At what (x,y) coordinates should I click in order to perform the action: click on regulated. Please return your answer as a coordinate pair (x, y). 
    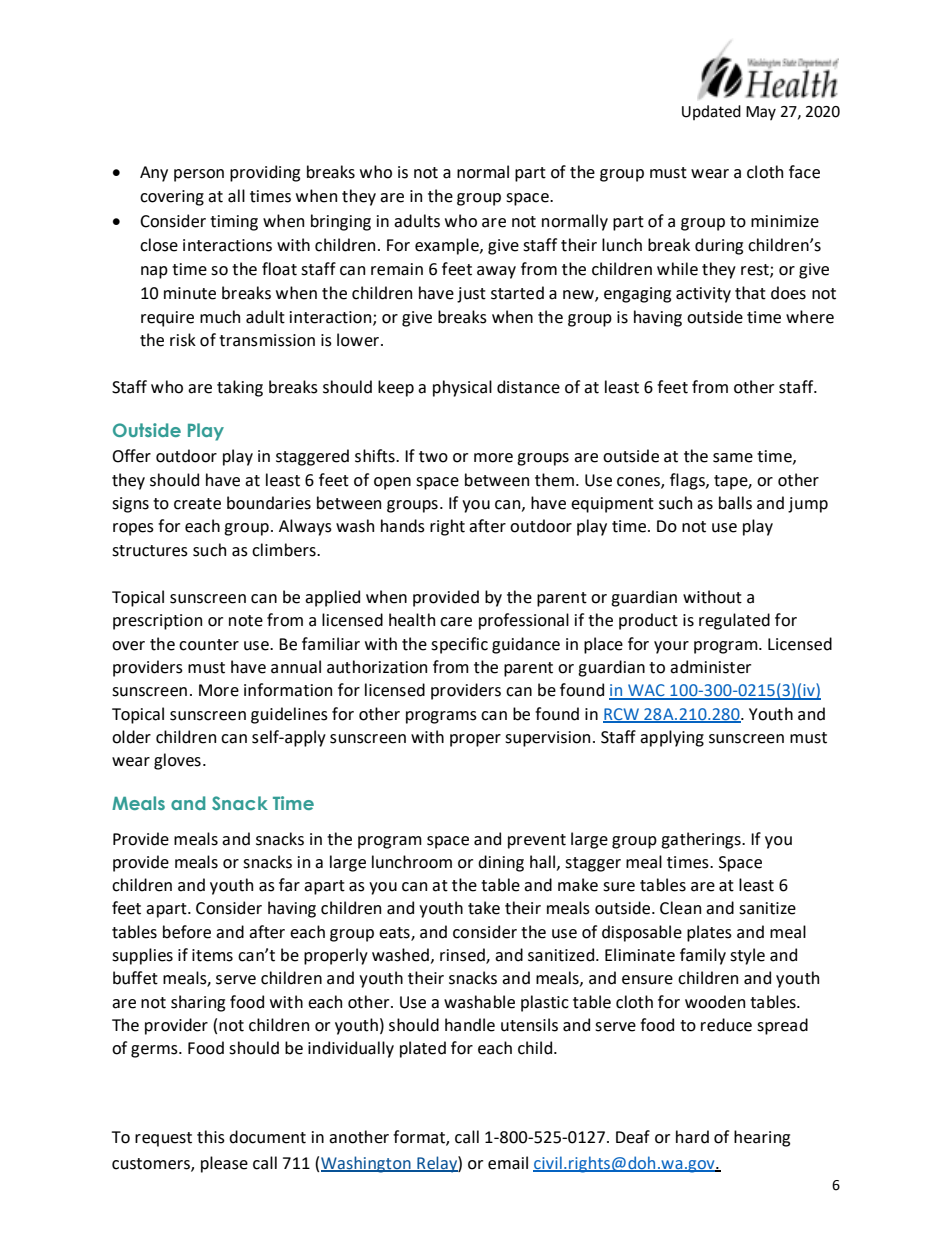
    Looking at the image, I should click on (734, 621).
